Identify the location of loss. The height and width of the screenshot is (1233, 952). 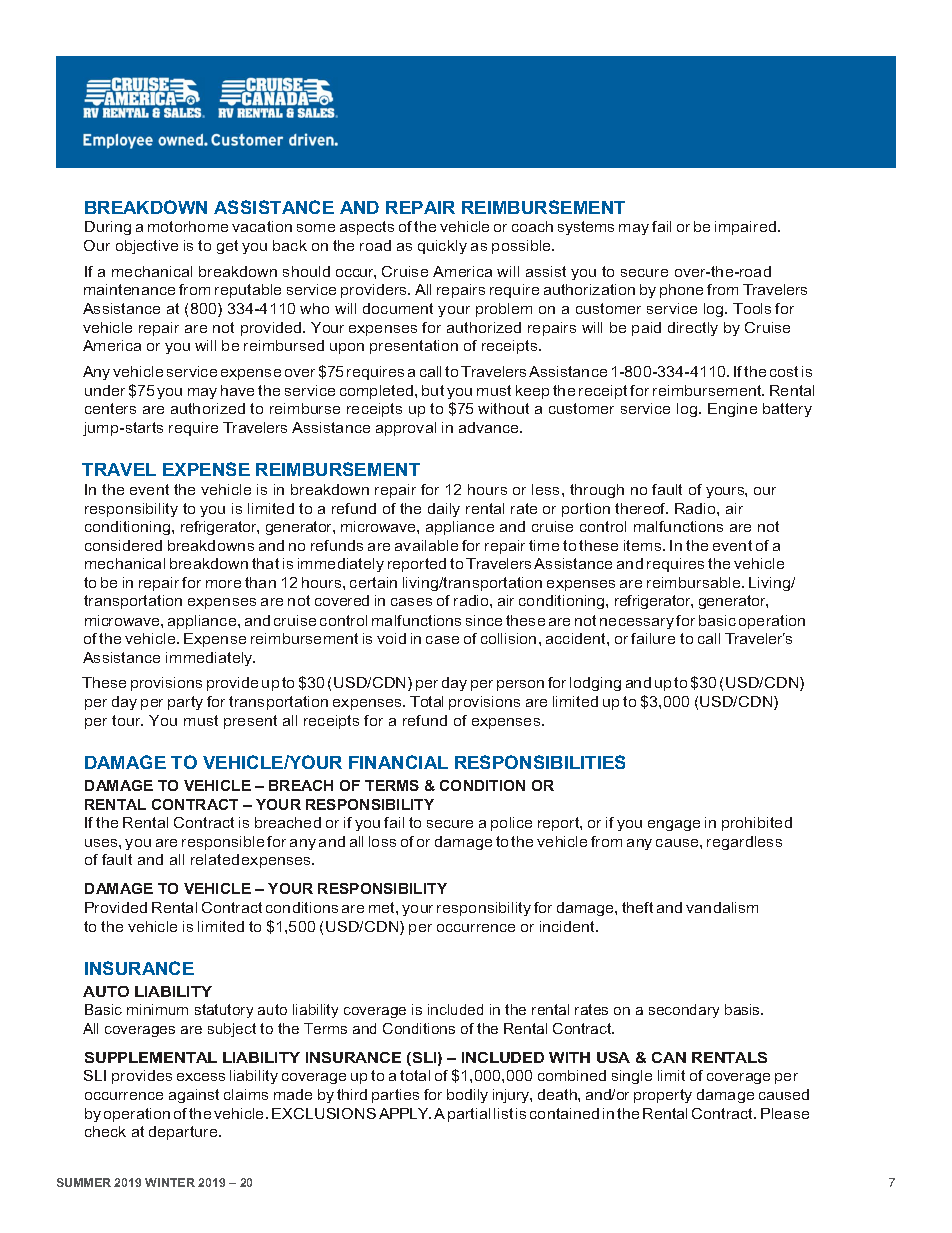
(382, 841).
